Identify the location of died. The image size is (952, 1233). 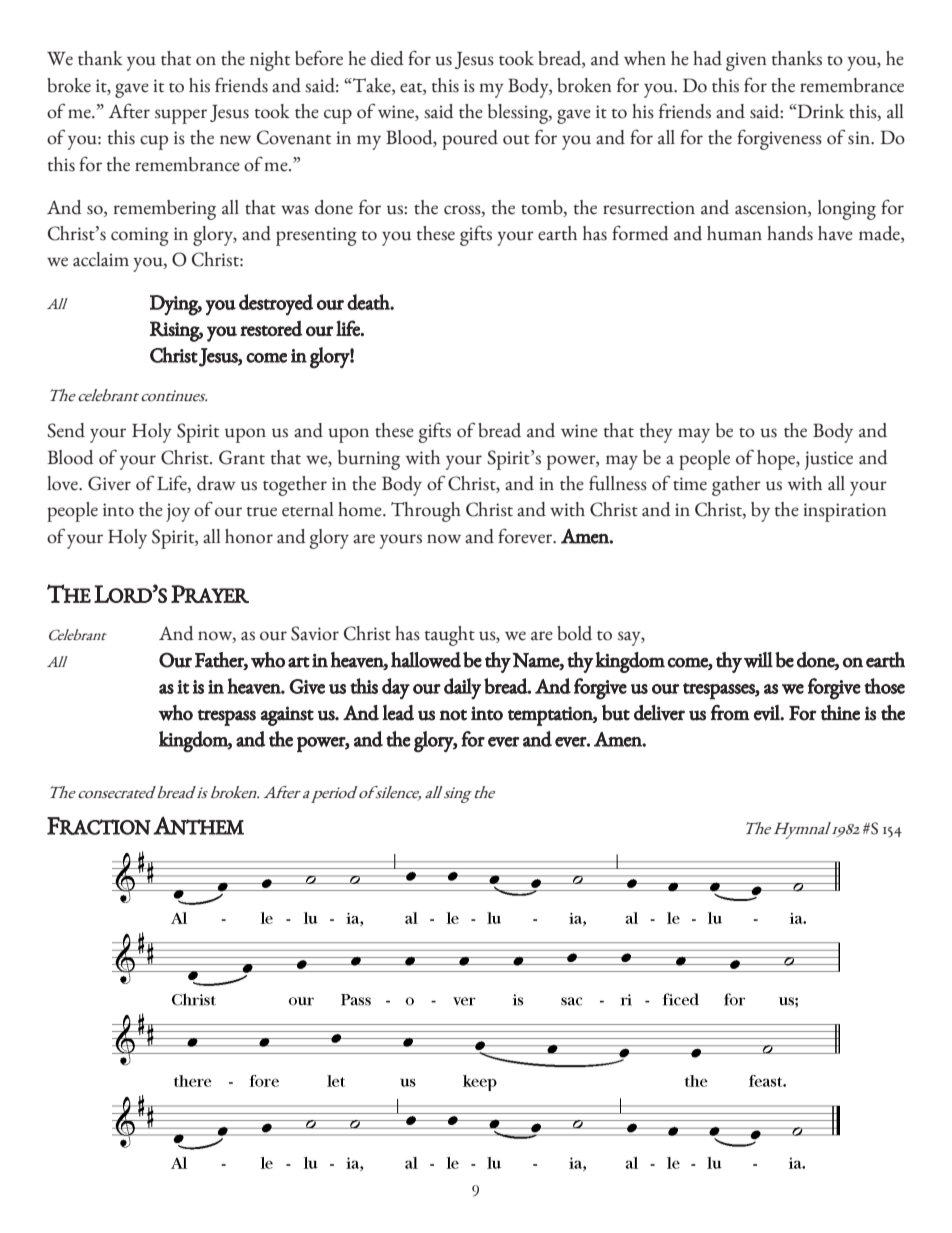
(387, 58).
